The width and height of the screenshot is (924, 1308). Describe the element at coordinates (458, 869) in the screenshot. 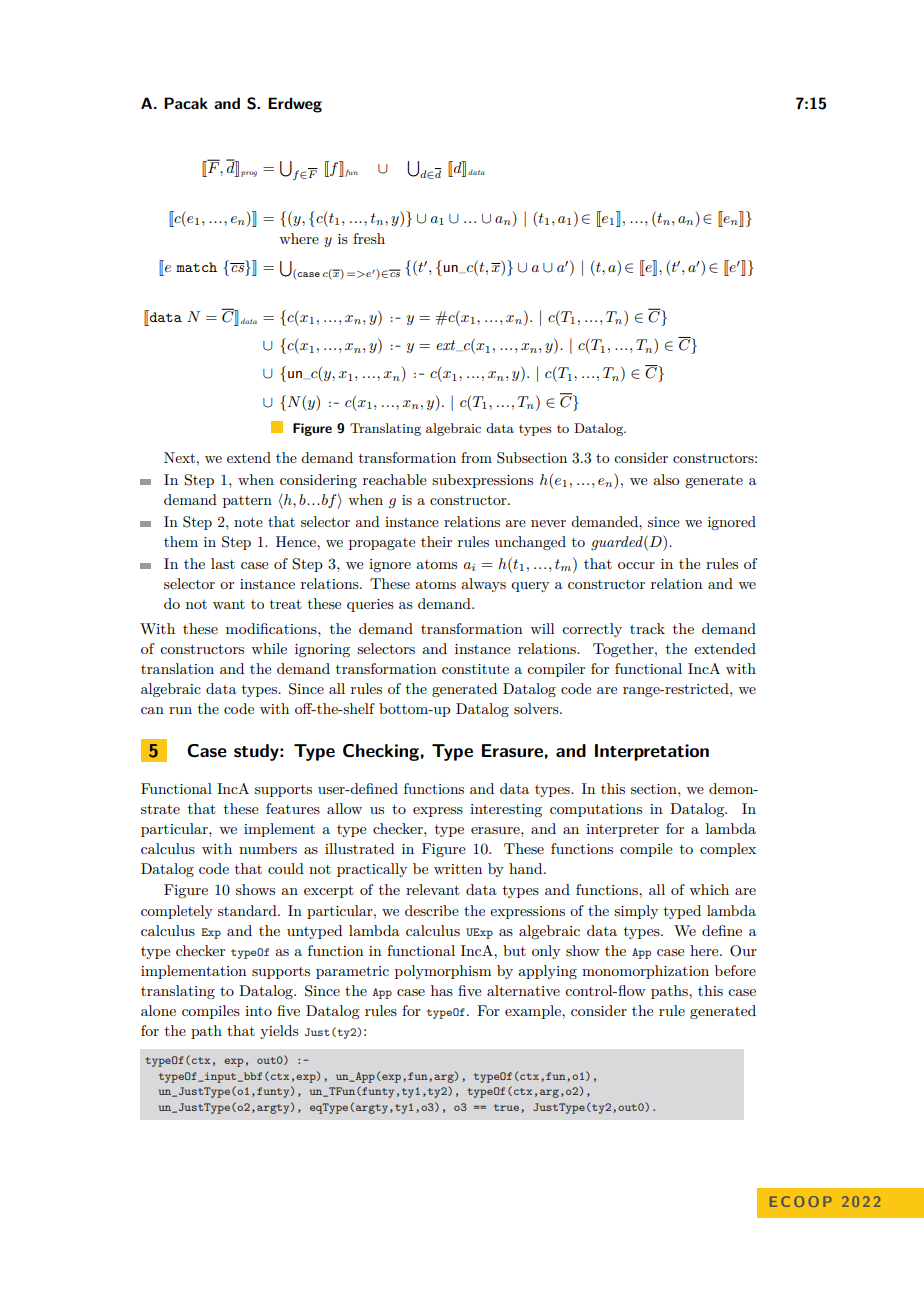

I see `written` at that location.
